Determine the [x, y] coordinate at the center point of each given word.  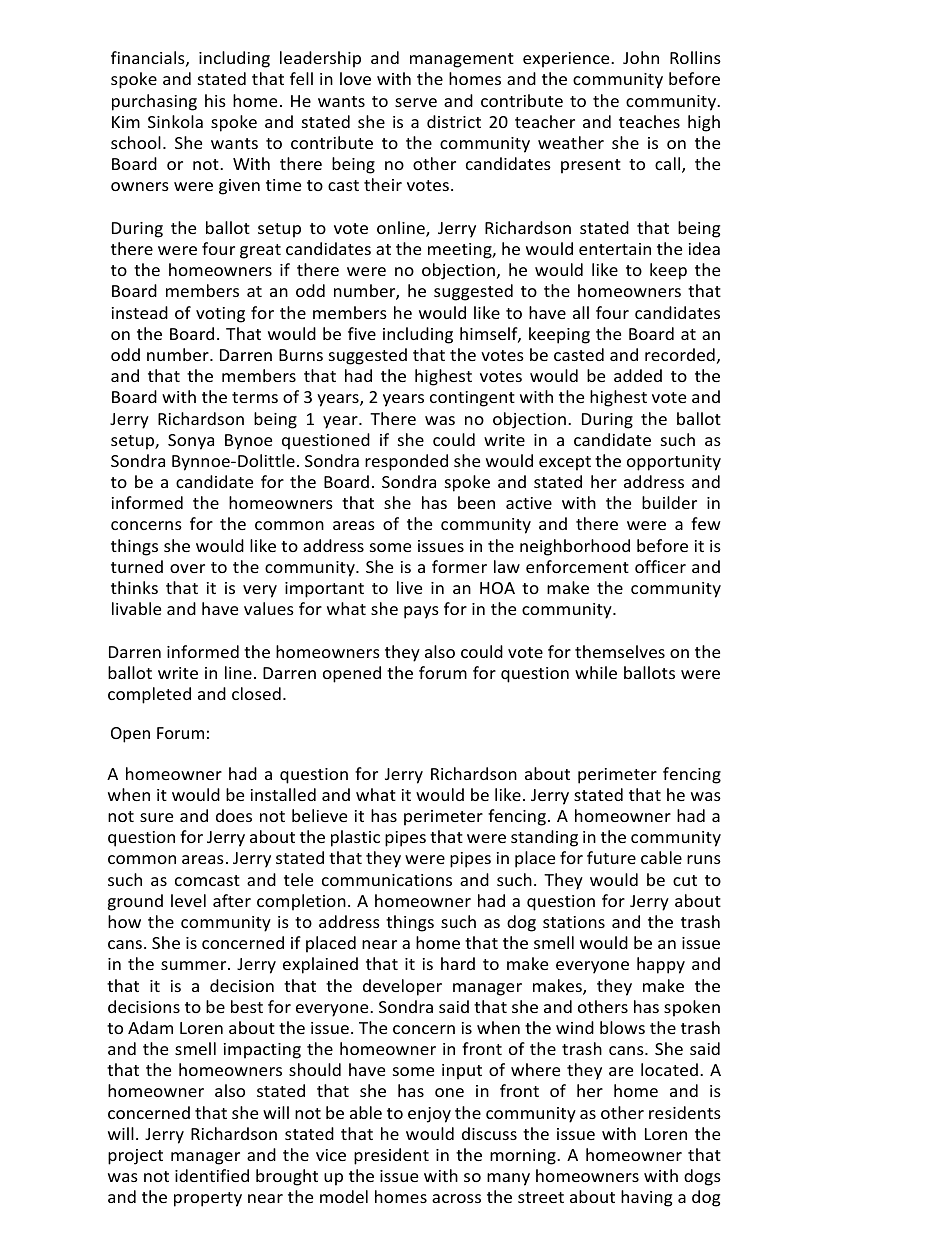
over [187, 568]
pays [421, 612]
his [215, 100]
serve [416, 102]
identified [212, 1175]
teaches [649, 121]
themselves [620, 651]
